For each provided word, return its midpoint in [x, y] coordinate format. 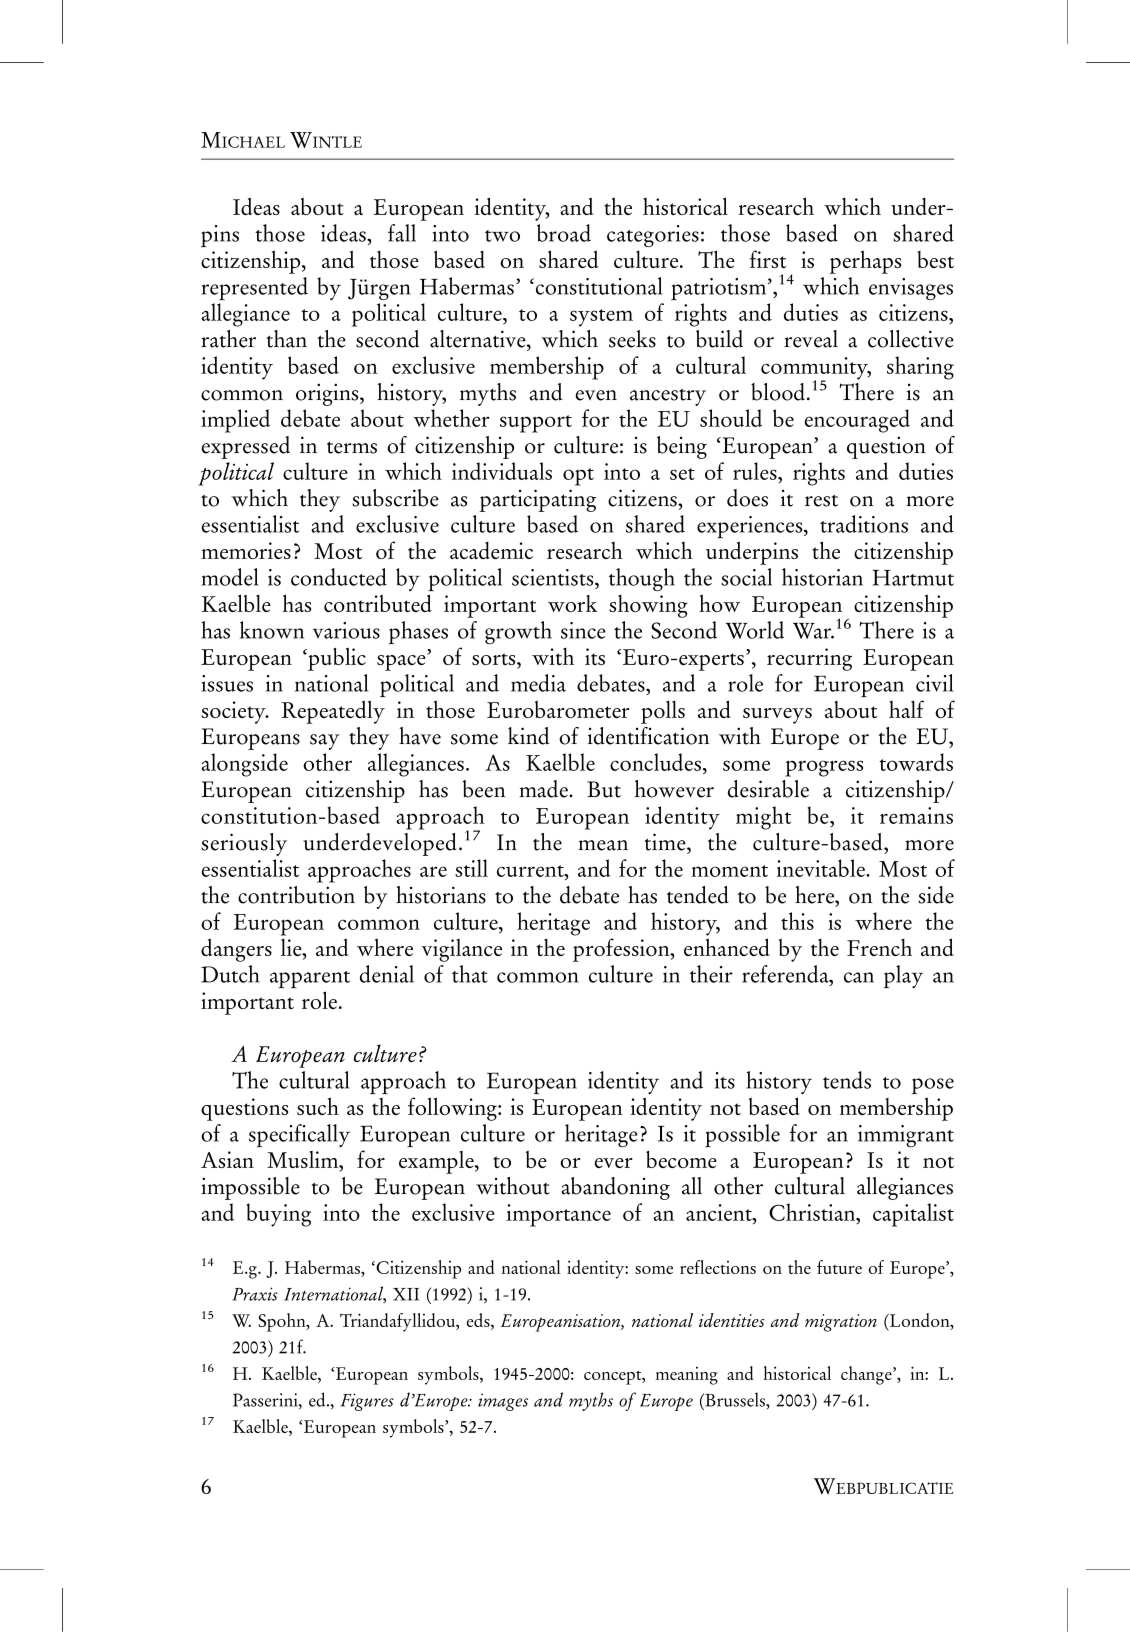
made [544, 789]
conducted [339, 577]
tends [847, 1080]
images [503, 1402]
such [318, 1106]
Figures [367, 1402]
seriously [244, 844]
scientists [554, 577]
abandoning [615, 1188]
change [867, 1375]
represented [254, 288]
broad [564, 233]
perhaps [865, 262]
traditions [864, 524]
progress [824, 768]
